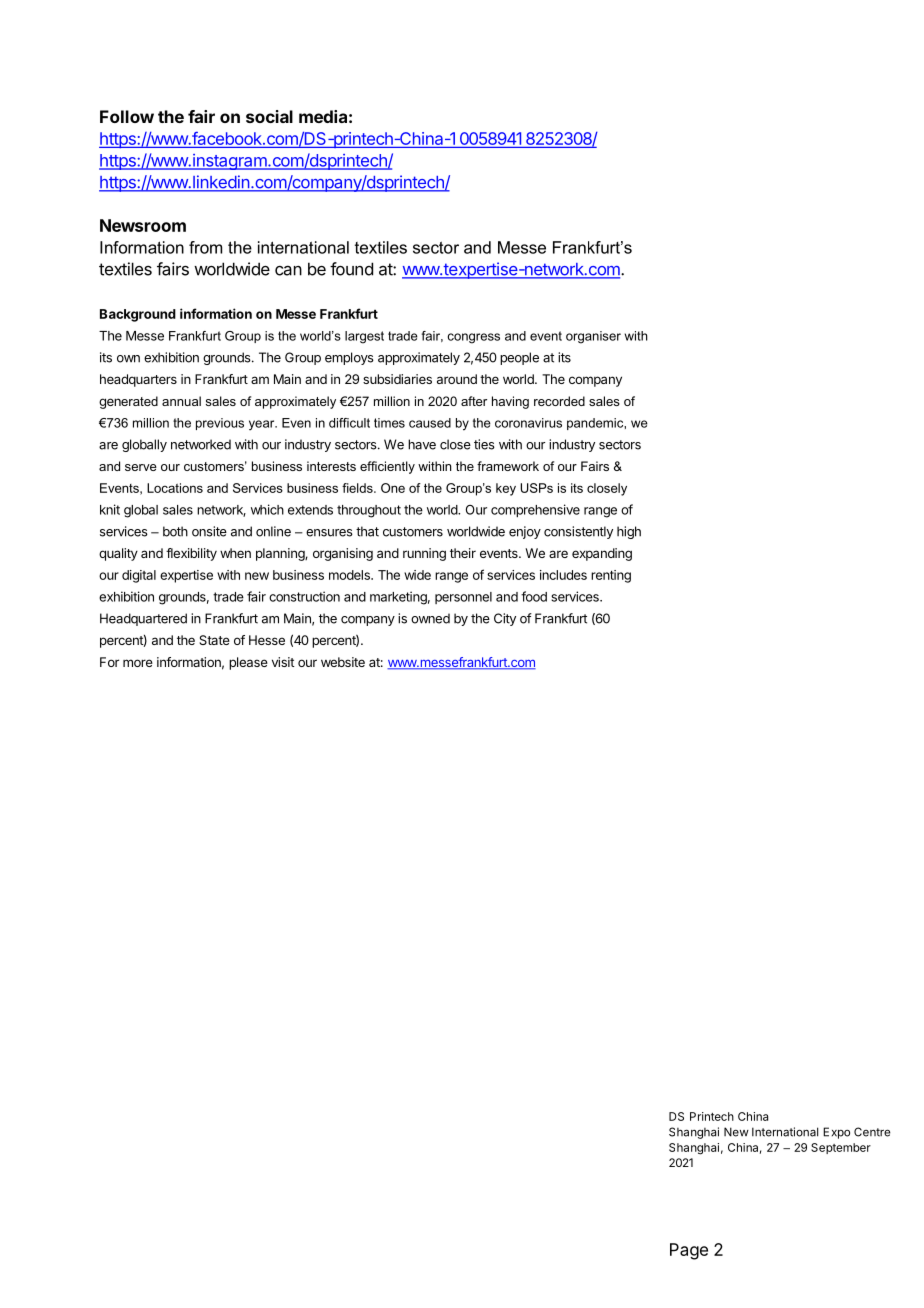 This document has height=1308, width=924. I want to click on social, so click(269, 116).
